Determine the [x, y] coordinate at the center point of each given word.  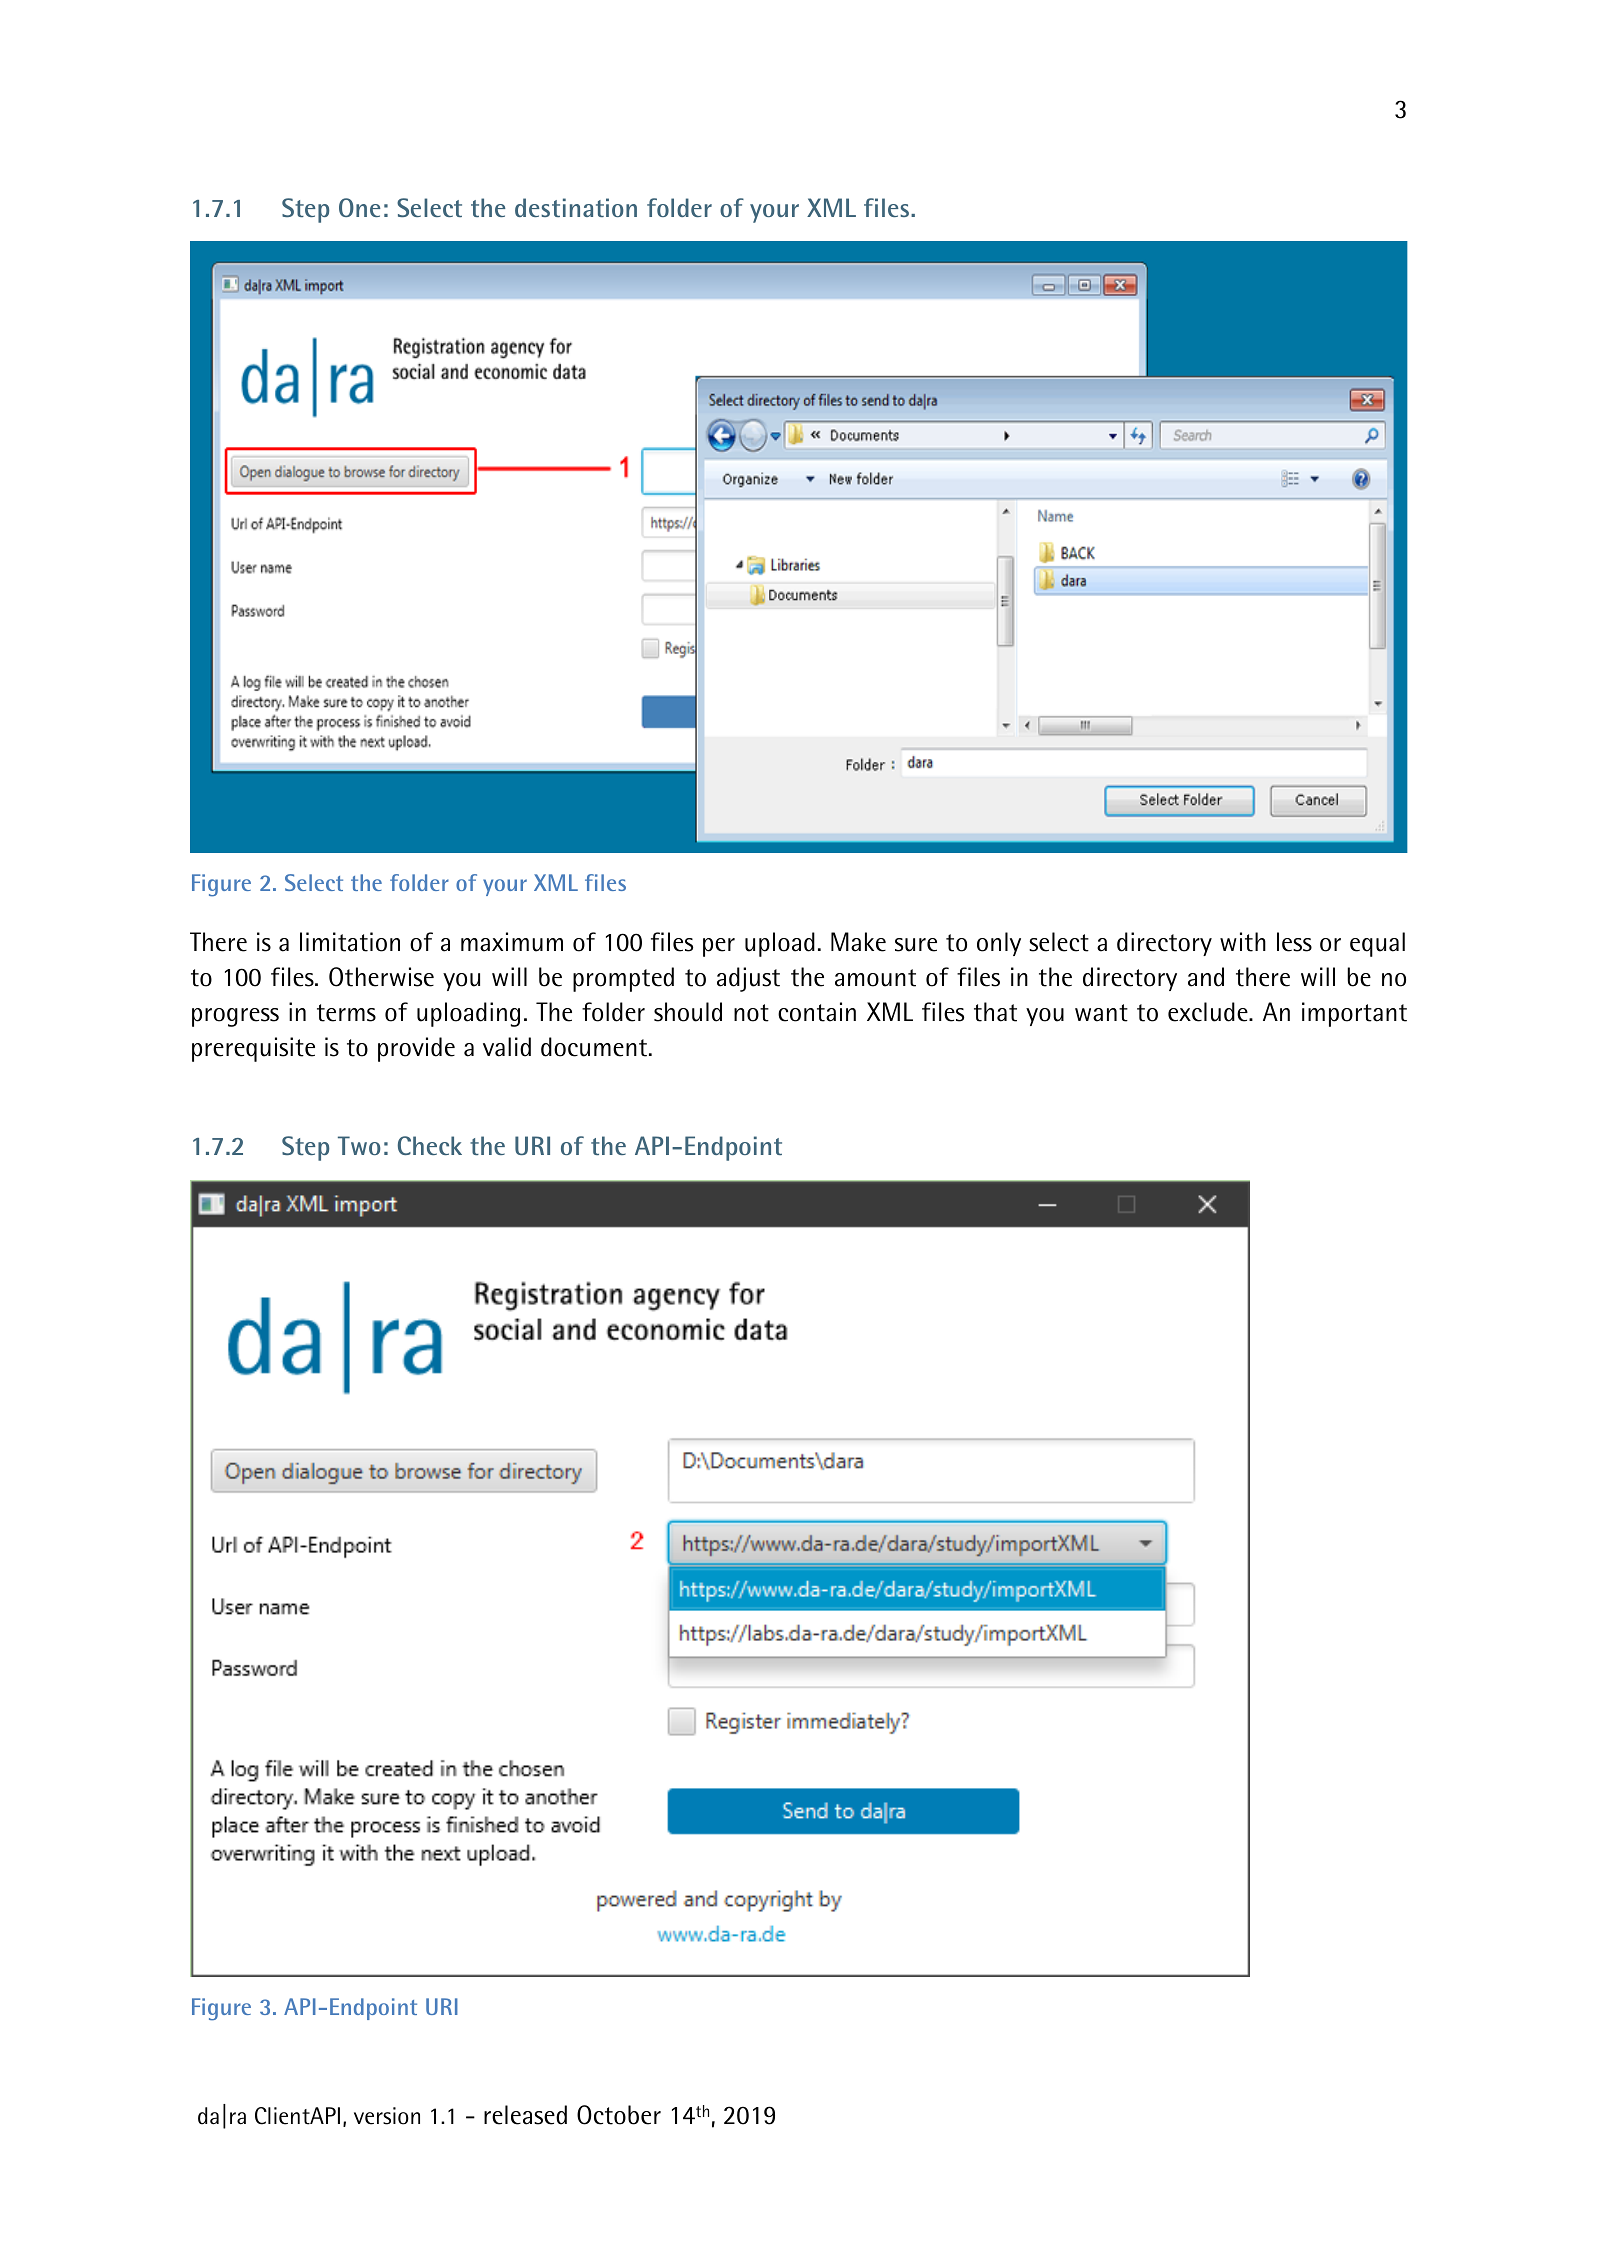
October [619, 2115]
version [387, 2116]
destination [576, 207]
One [360, 207]
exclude [1209, 1012]
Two [359, 1145]
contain [817, 1012]
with [1243, 942]
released [525, 2115]
